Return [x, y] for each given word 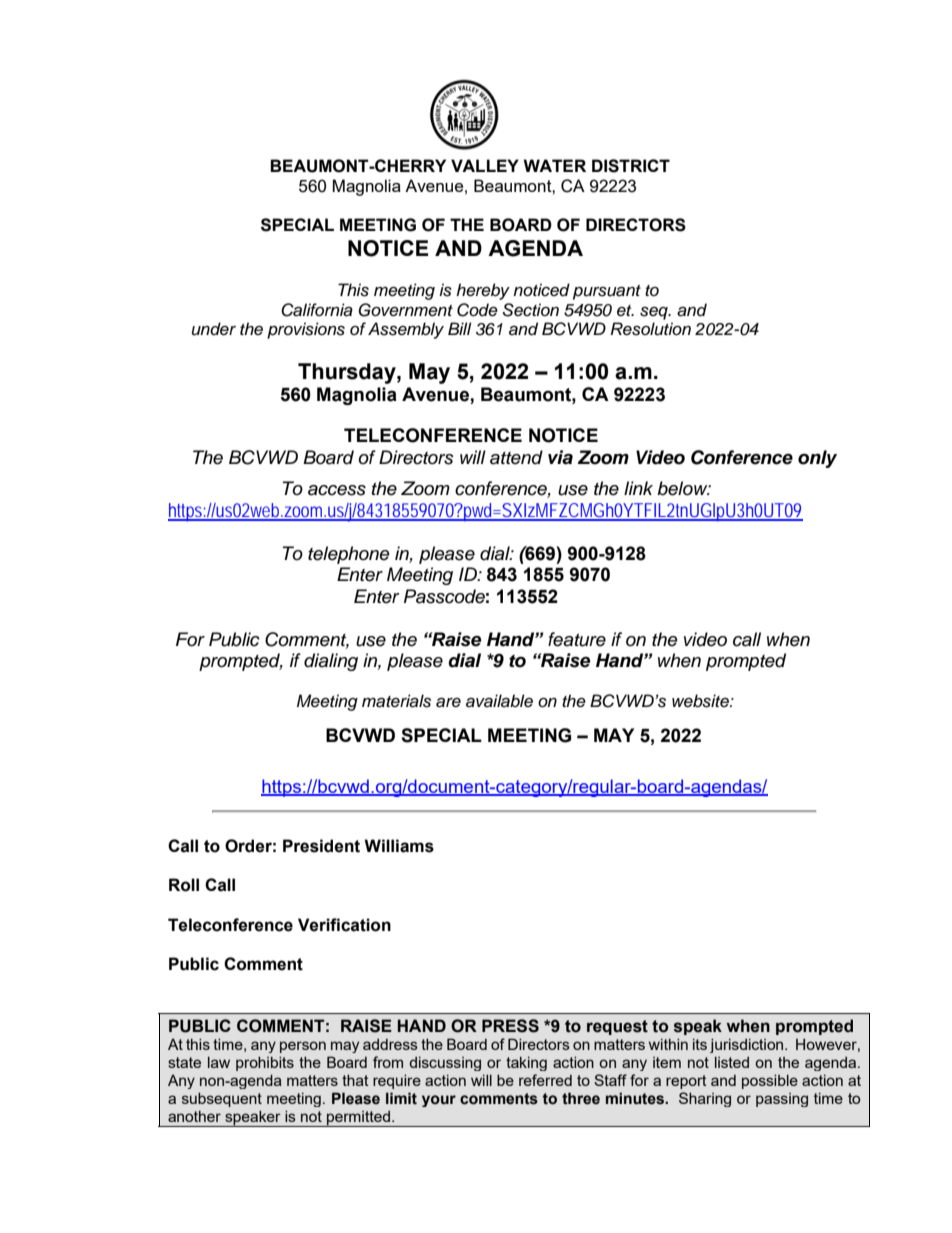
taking [526, 1063]
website [701, 701]
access [337, 490]
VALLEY [485, 165]
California [317, 310]
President [321, 846]
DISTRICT [631, 166]
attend [516, 457]
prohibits [265, 1063]
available [499, 701]
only [817, 459]
